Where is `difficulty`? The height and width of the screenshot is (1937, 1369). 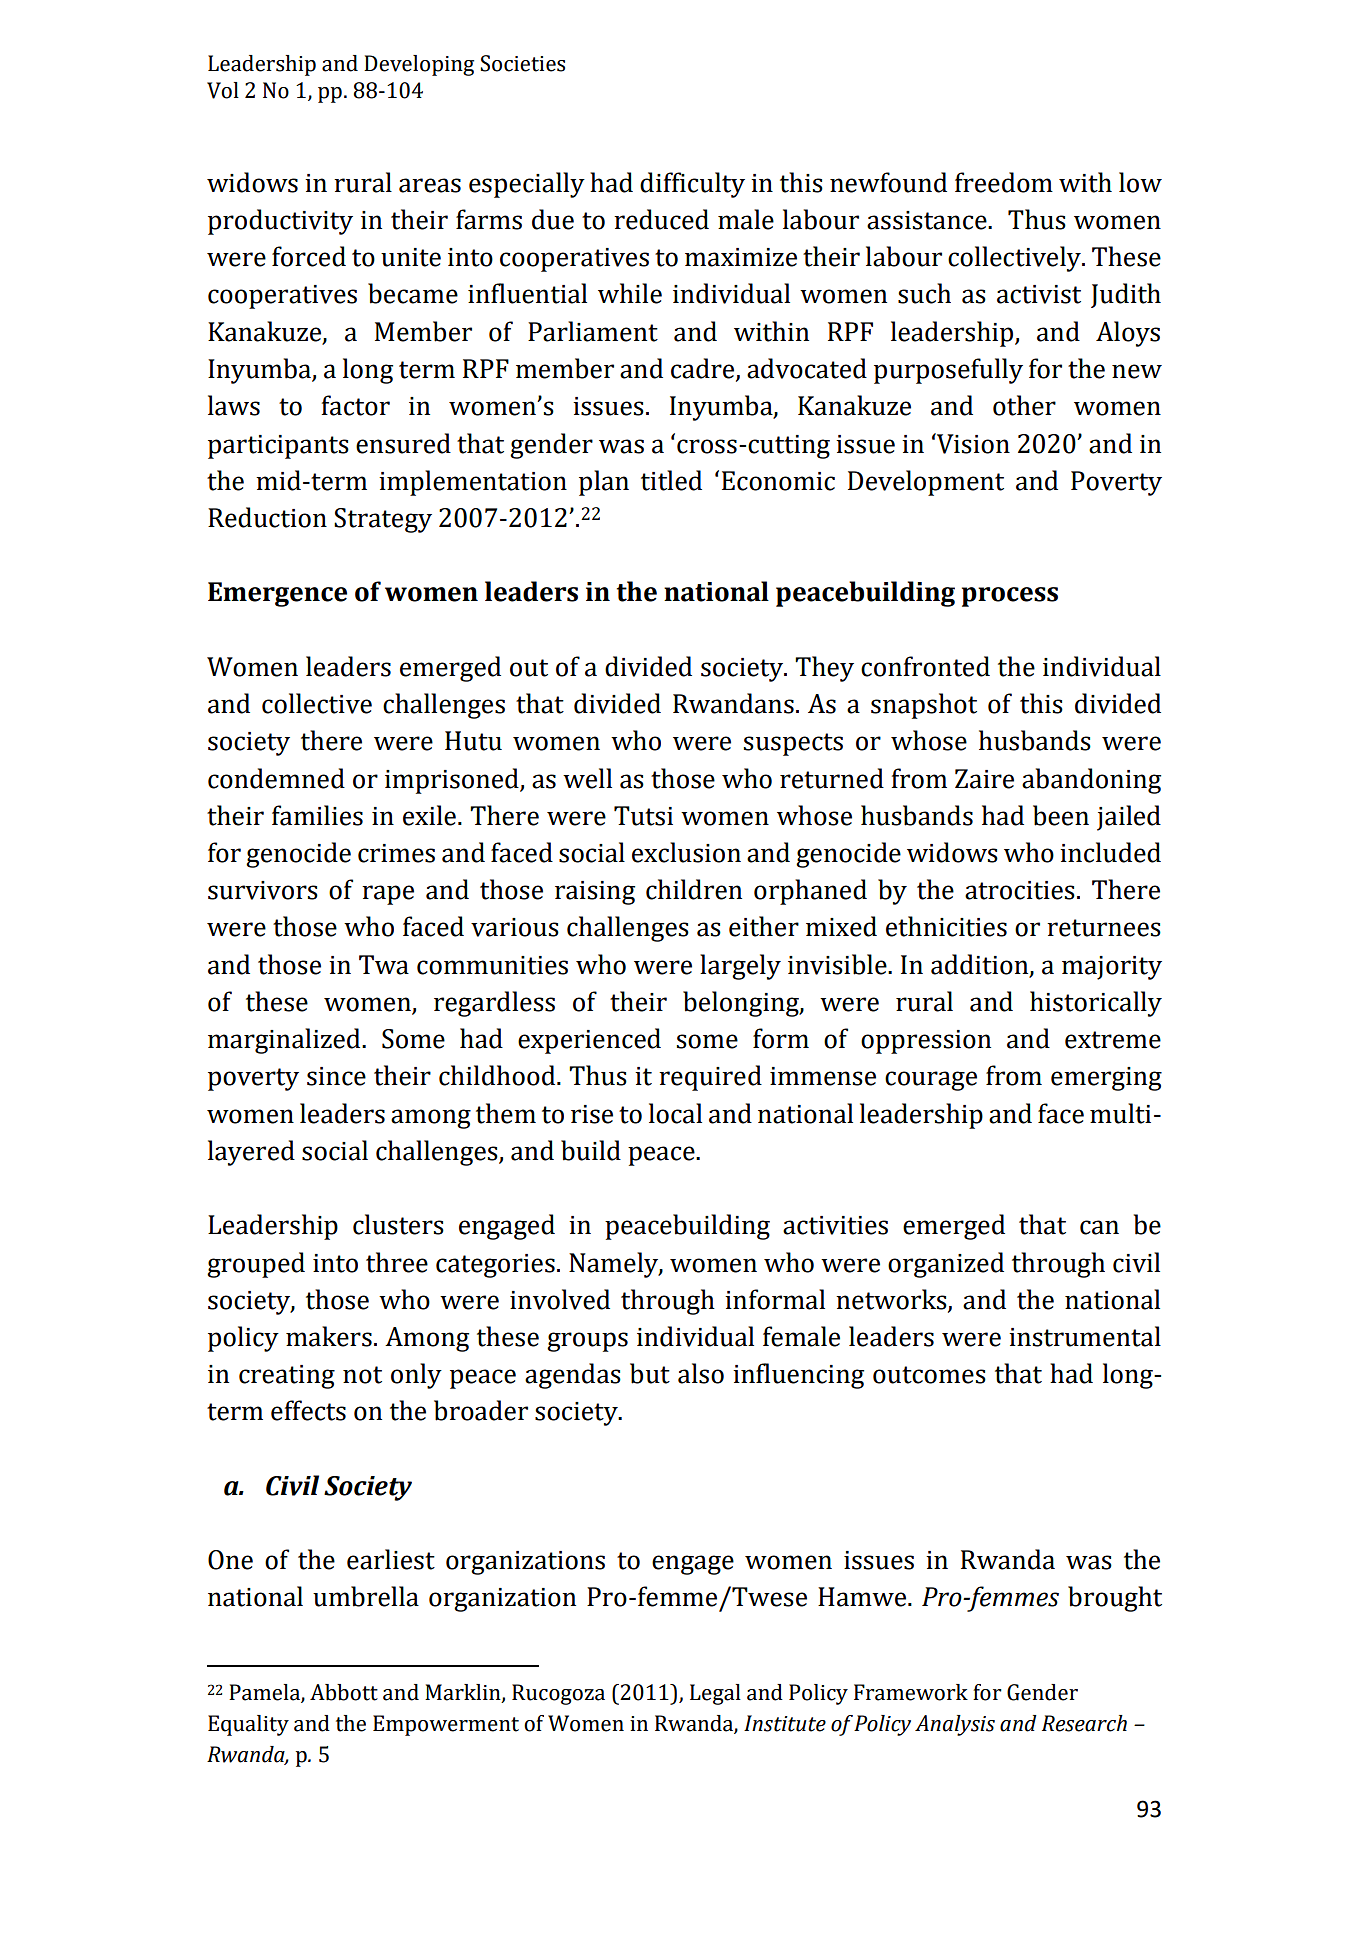
difficulty is located at coordinates (692, 185).
